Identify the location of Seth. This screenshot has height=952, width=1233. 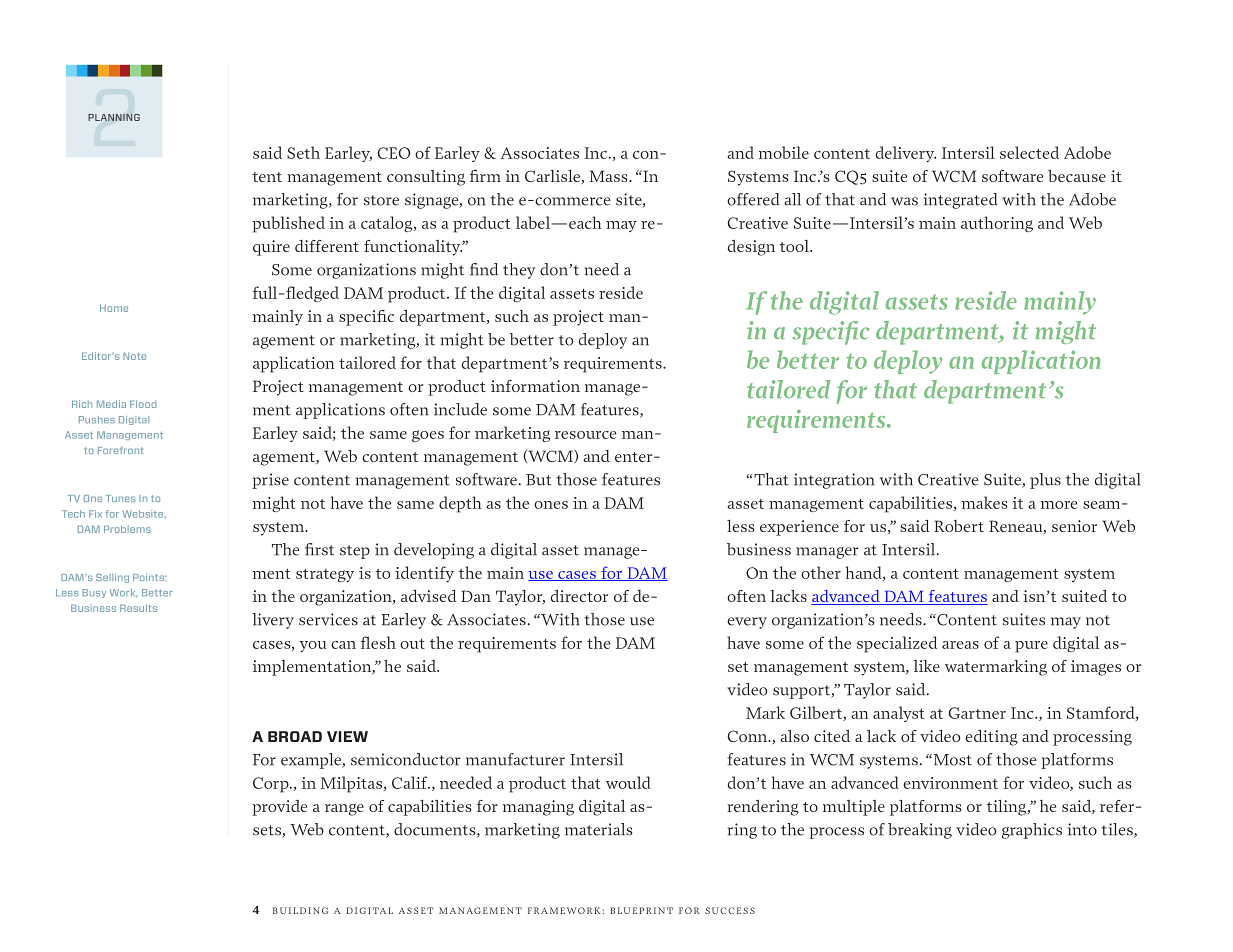
(303, 152).
